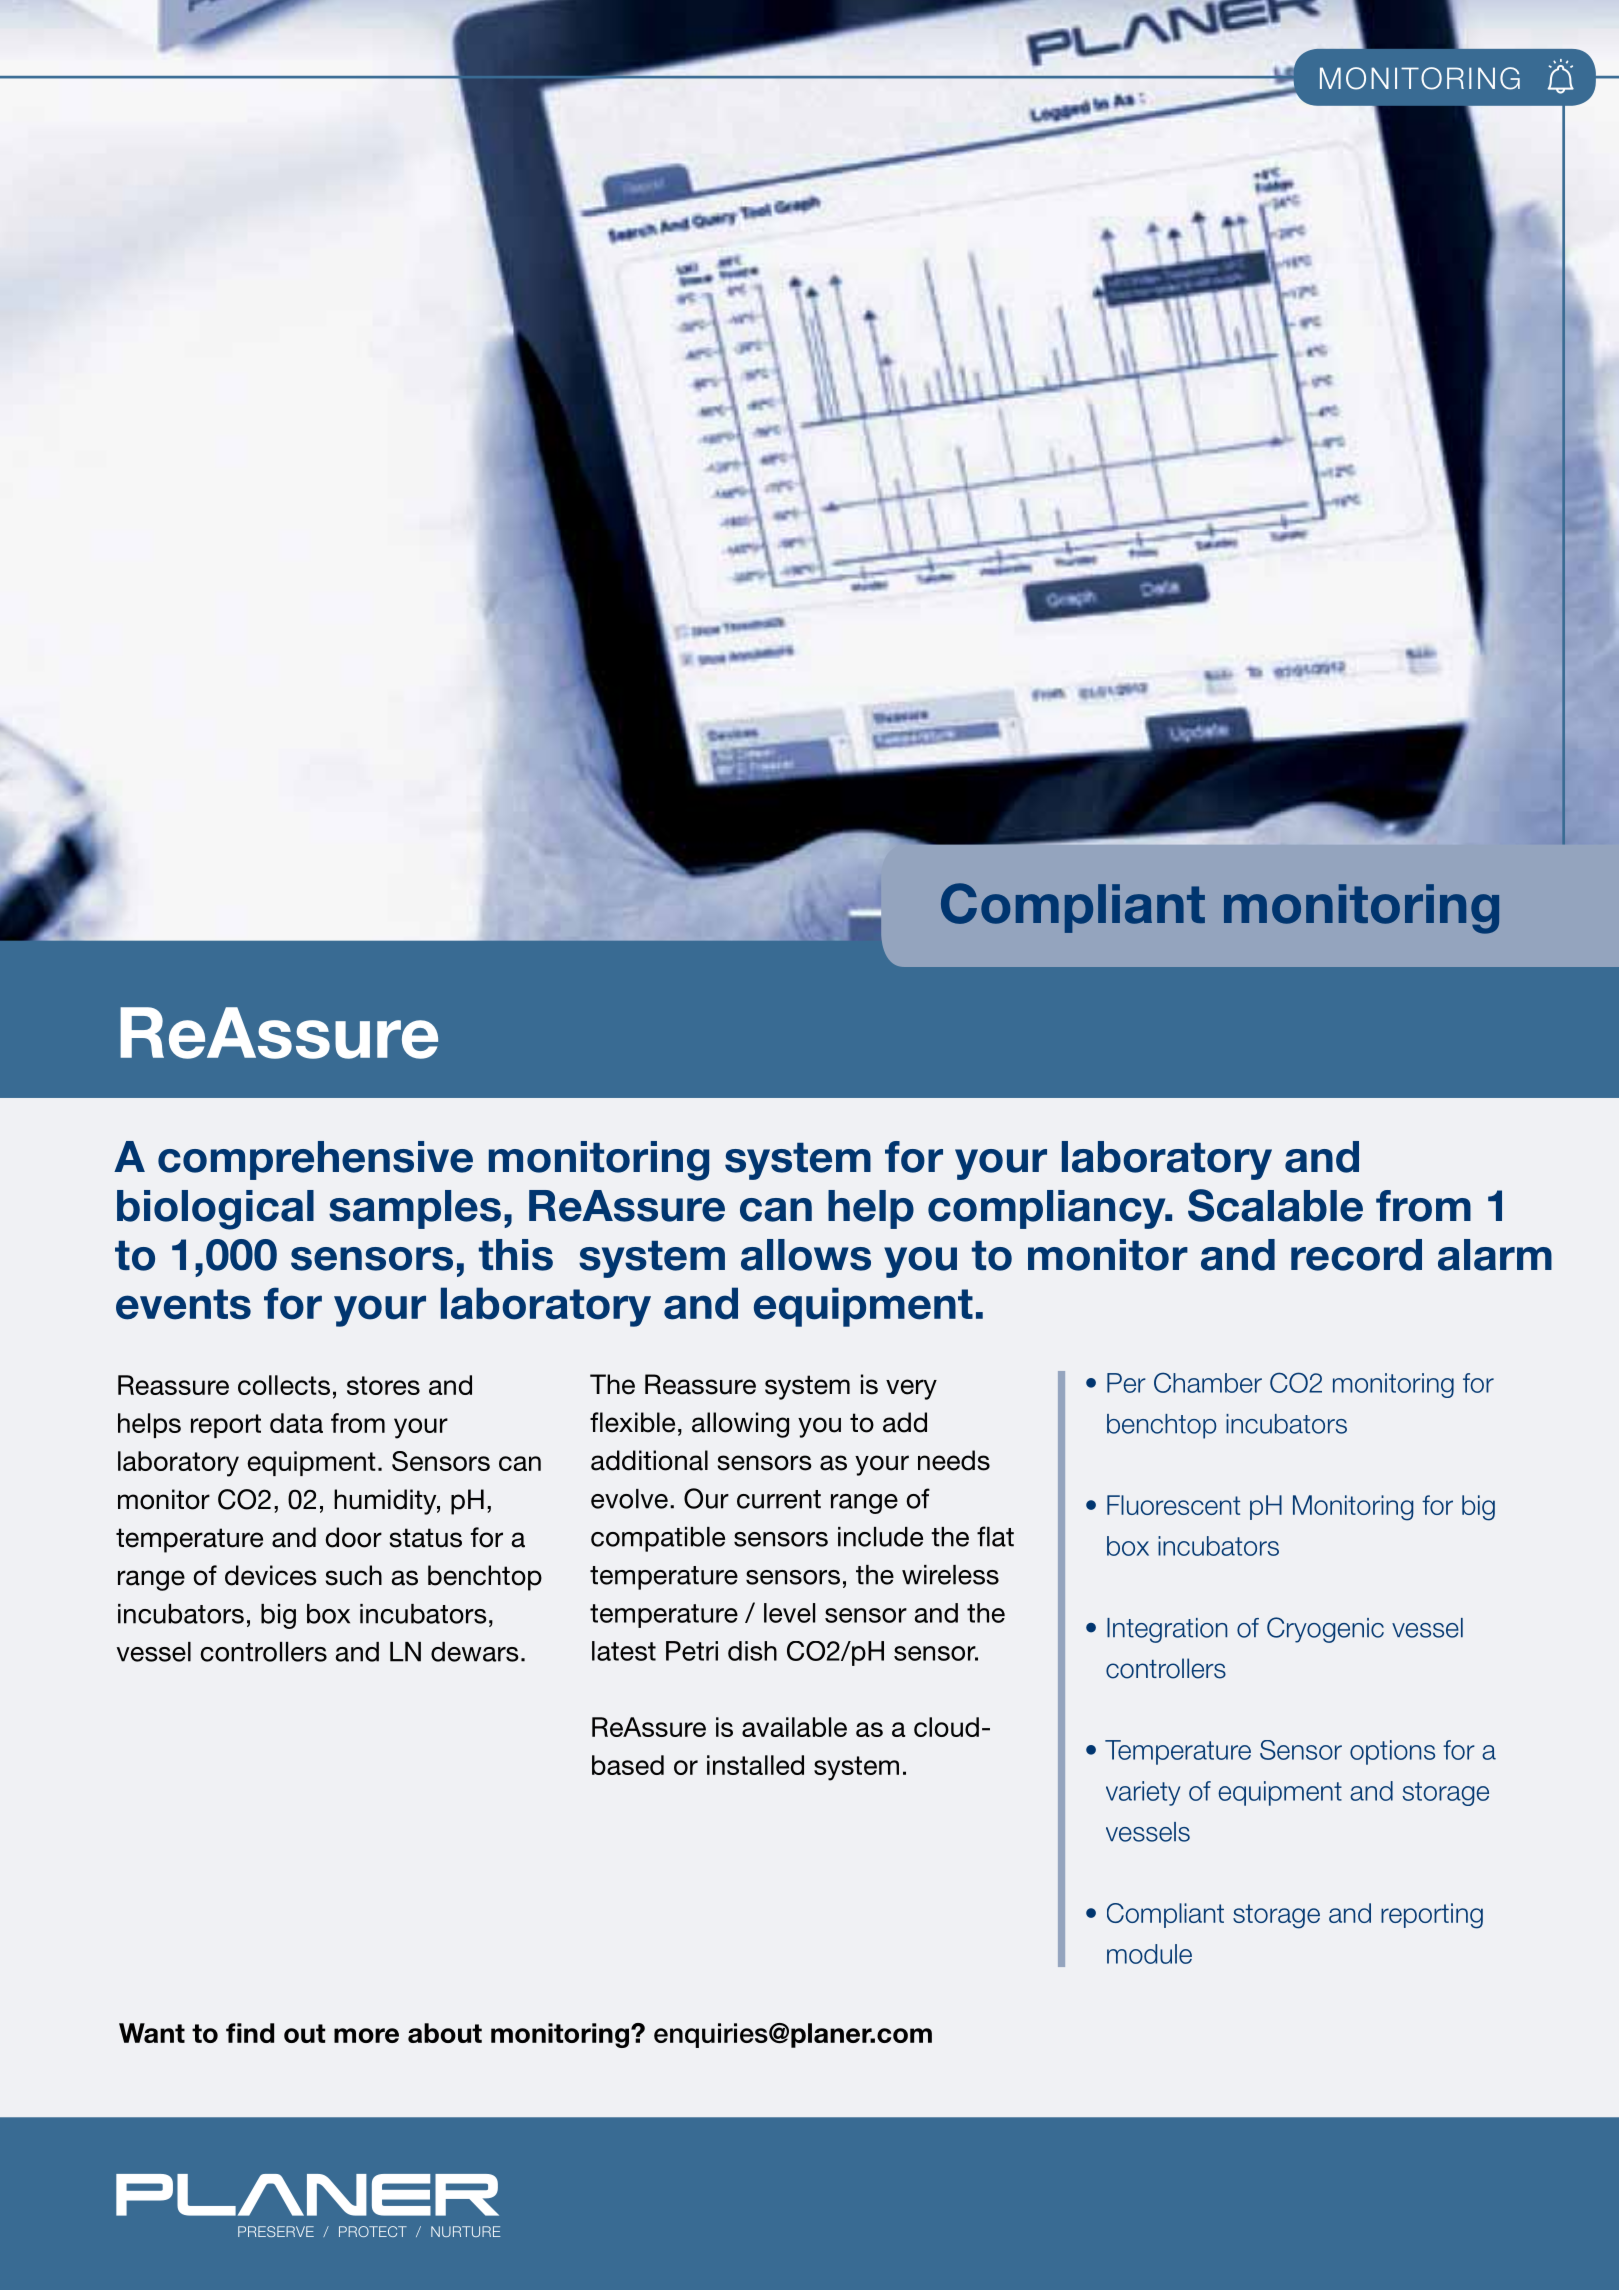 The width and height of the screenshot is (1619, 2290). I want to click on such, so click(354, 1575).
